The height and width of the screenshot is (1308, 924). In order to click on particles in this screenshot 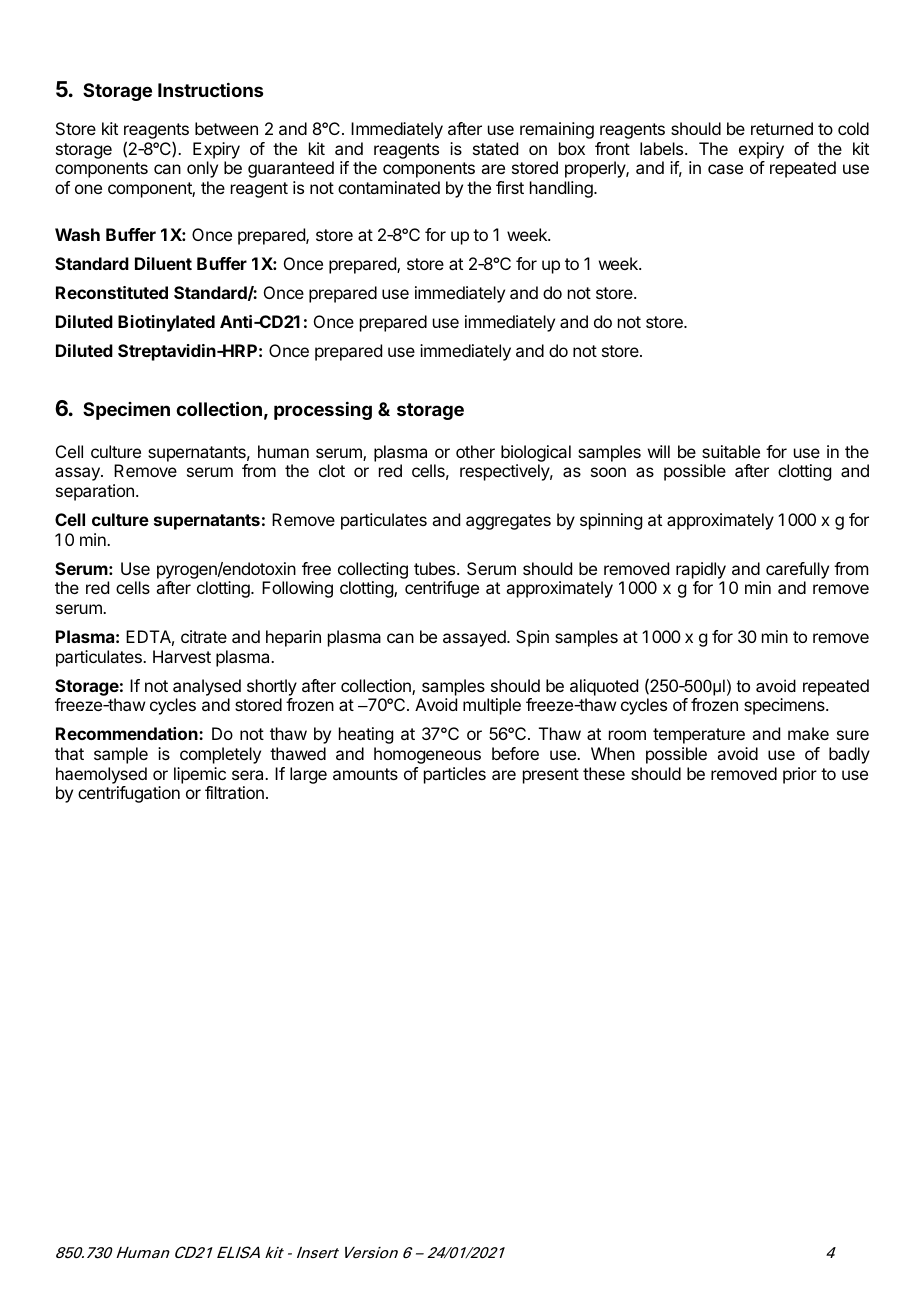, I will do `click(455, 775)`.
